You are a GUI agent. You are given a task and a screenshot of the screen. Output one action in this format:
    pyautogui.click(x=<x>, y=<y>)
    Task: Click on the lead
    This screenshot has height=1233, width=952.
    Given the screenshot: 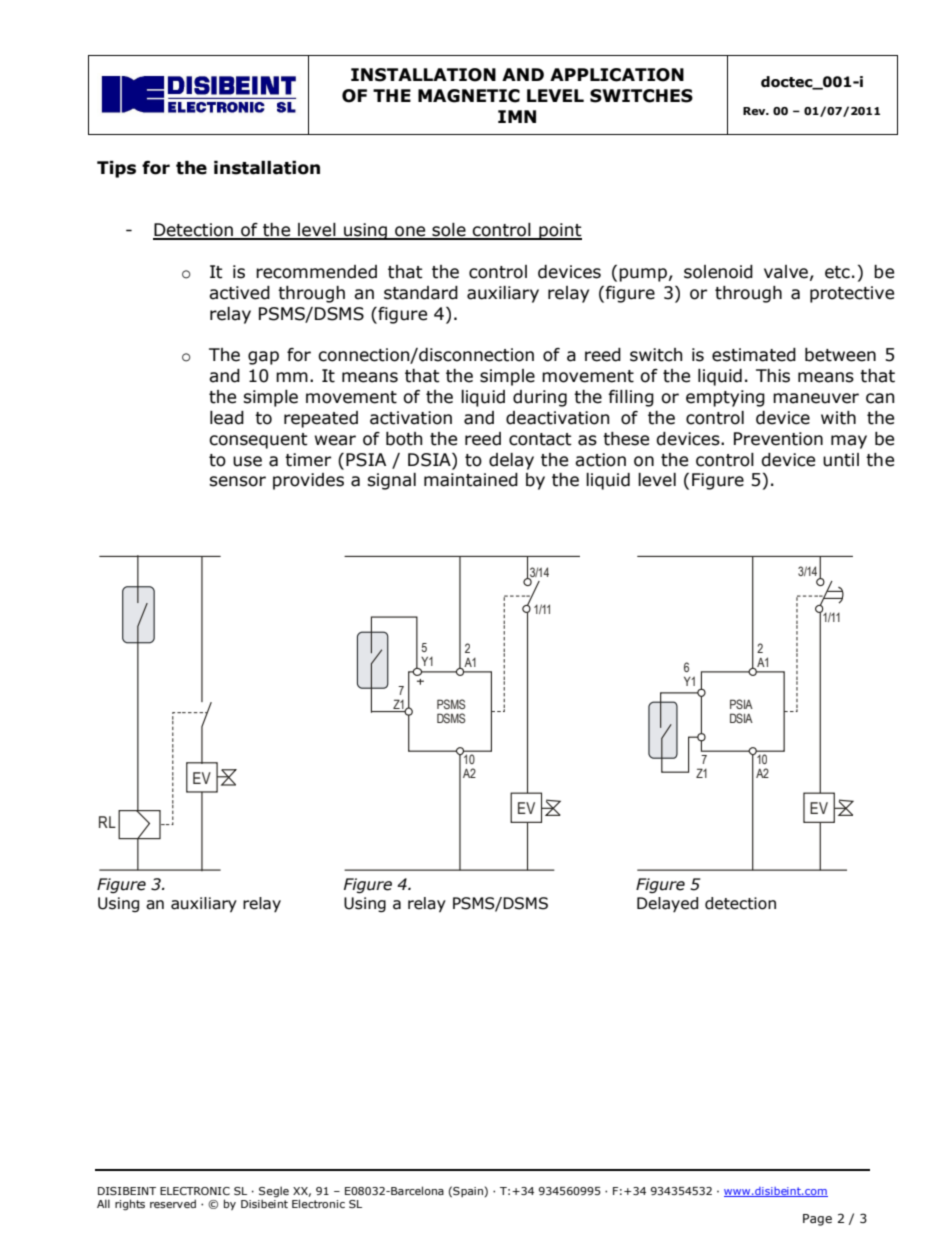 What is the action you would take?
    pyautogui.click(x=227, y=418)
